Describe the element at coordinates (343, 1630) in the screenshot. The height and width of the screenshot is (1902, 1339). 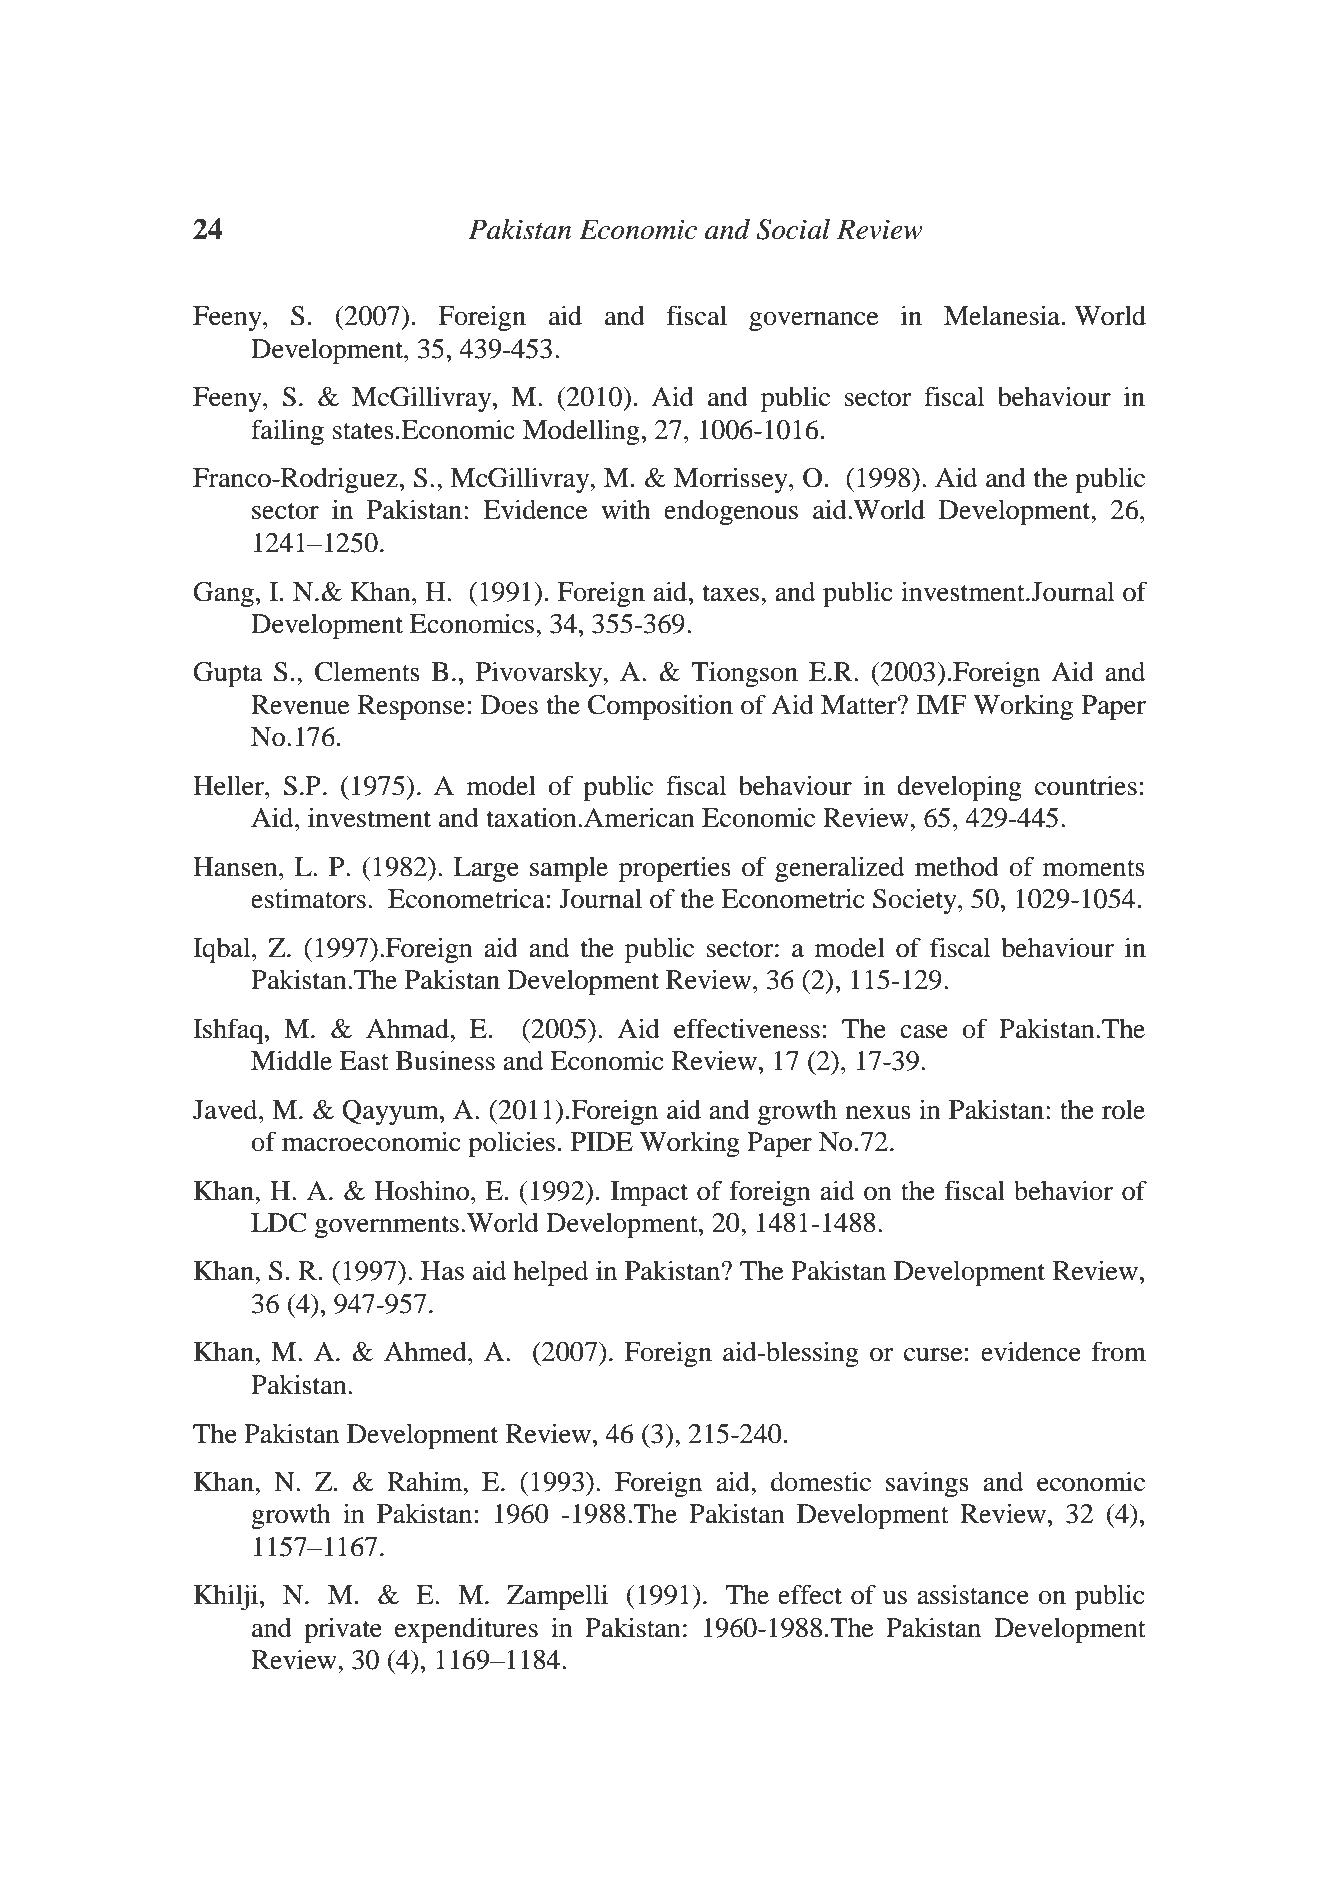
I see `private` at that location.
